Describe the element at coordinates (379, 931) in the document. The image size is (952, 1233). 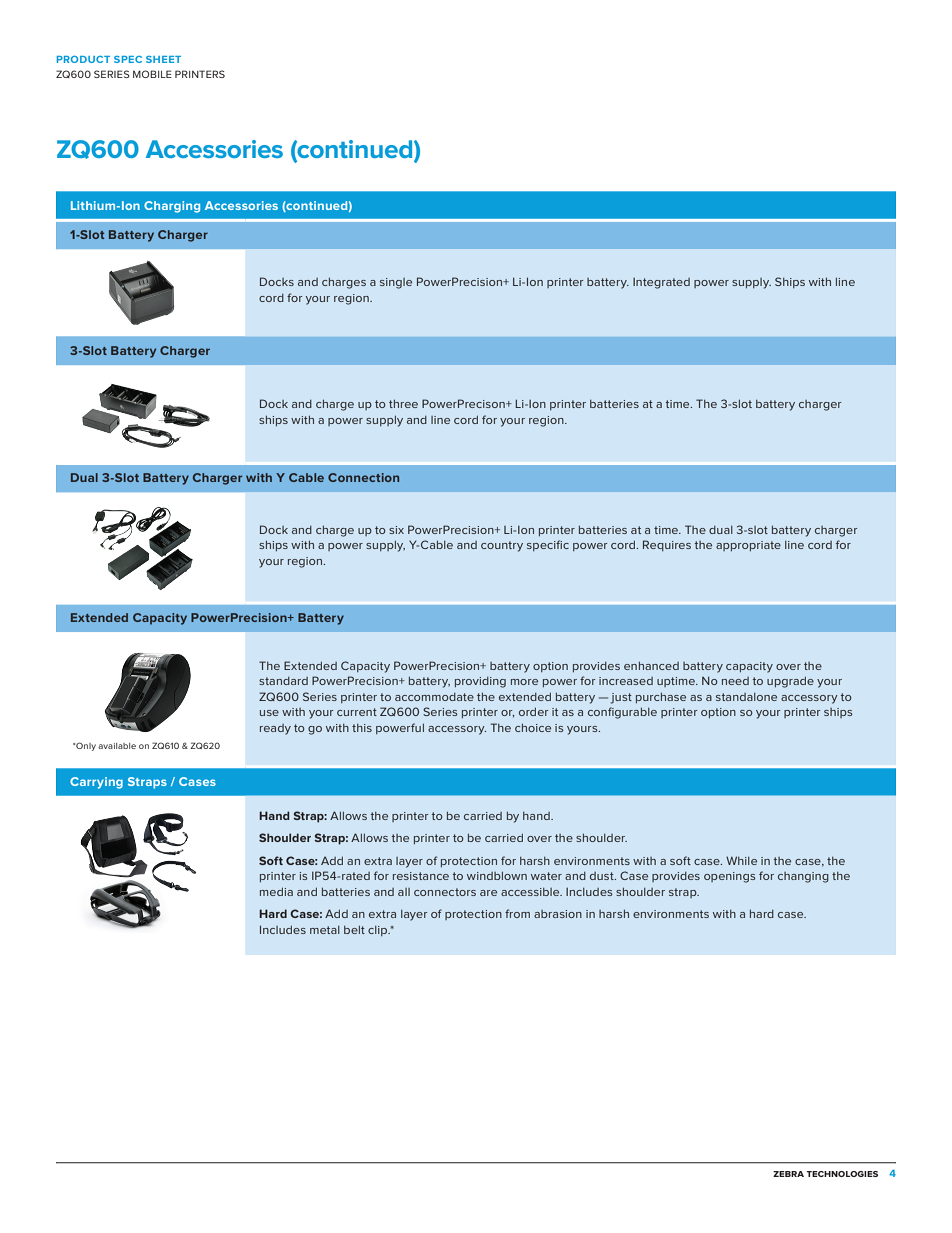
I see `clip` at that location.
